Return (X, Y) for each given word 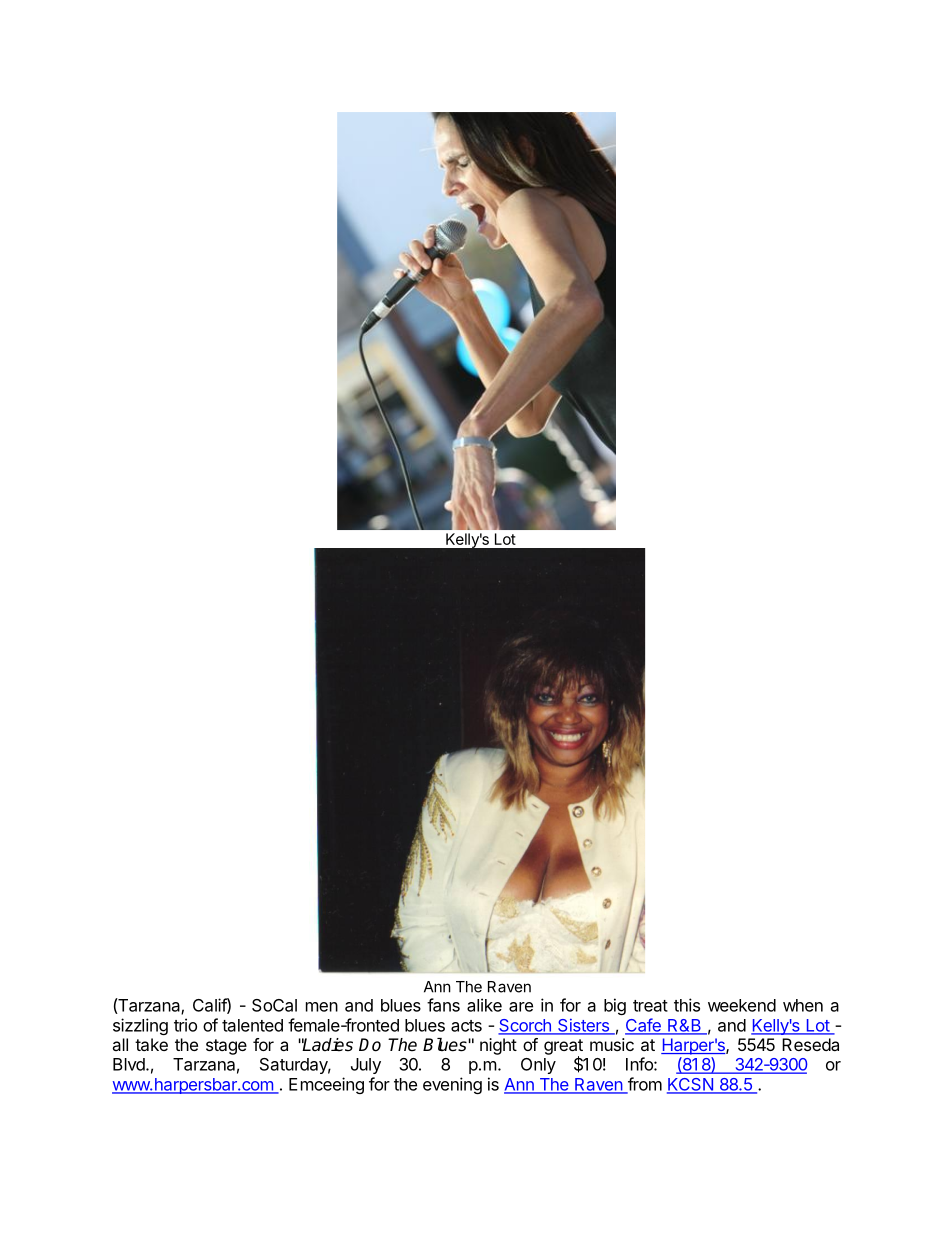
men (322, 1007)
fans (443, 1005)
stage (226, 1047)
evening (452, 1085)
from (643, 1085)
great (563, 1048)
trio (185, 1025)
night (498, 1046)
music (612, 1044)
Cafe (644, 1026)
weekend (742, 1005)
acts (466, 1026)
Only (538, 1066)
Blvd (130, 1064)
